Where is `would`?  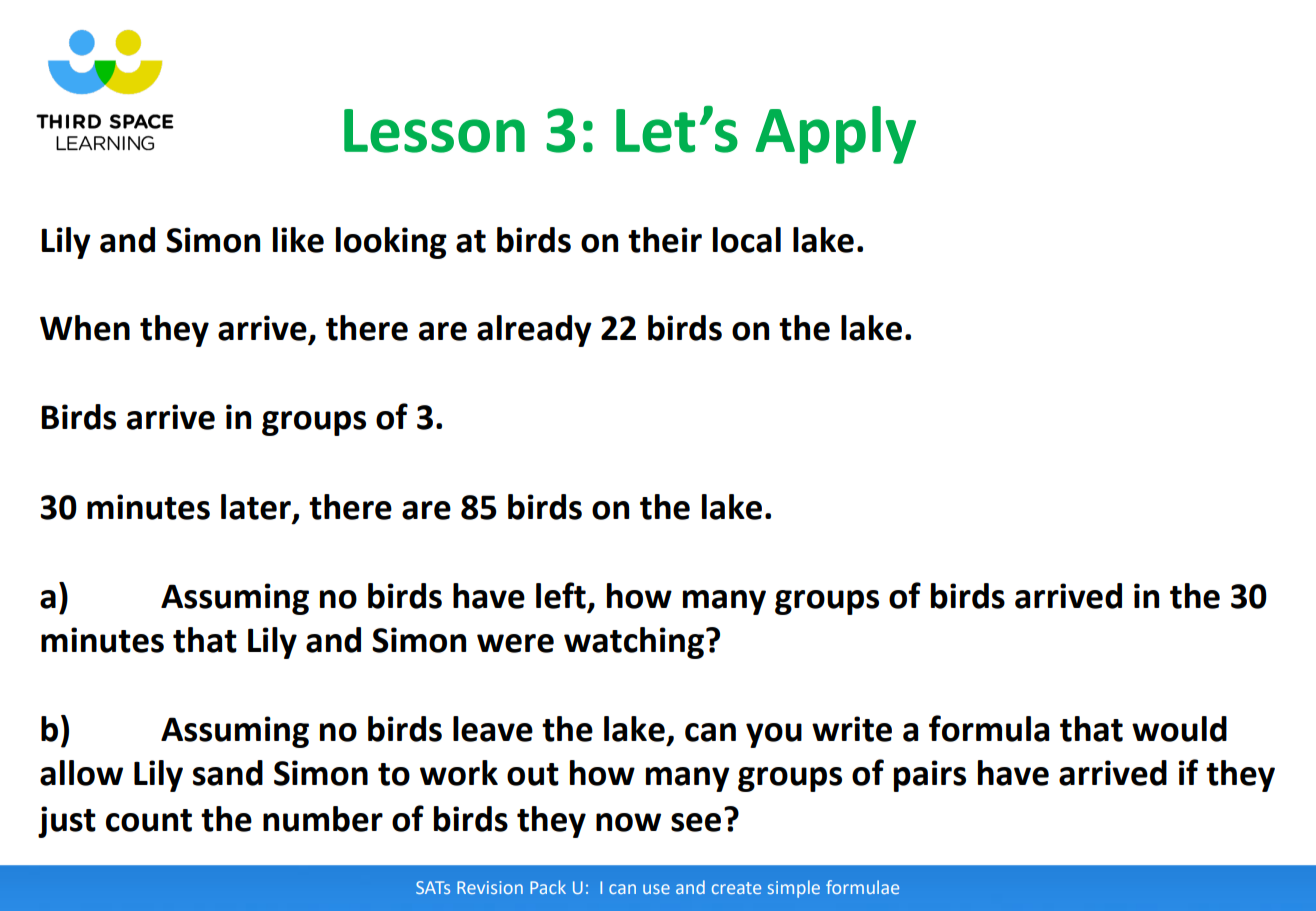 would is located at coordinates (1179, 729).
